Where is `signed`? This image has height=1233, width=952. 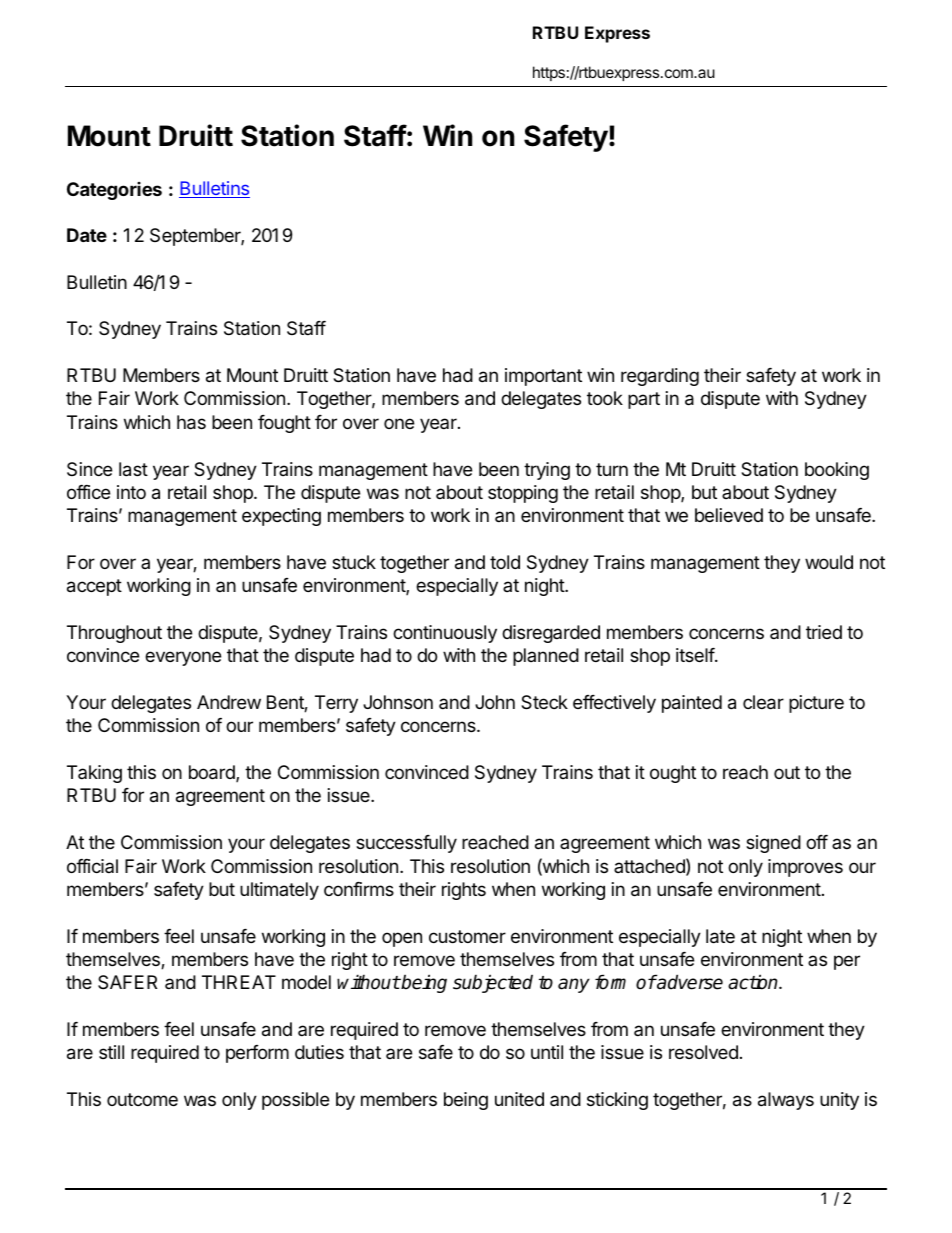
signed is located at coordinates (773, 844).
